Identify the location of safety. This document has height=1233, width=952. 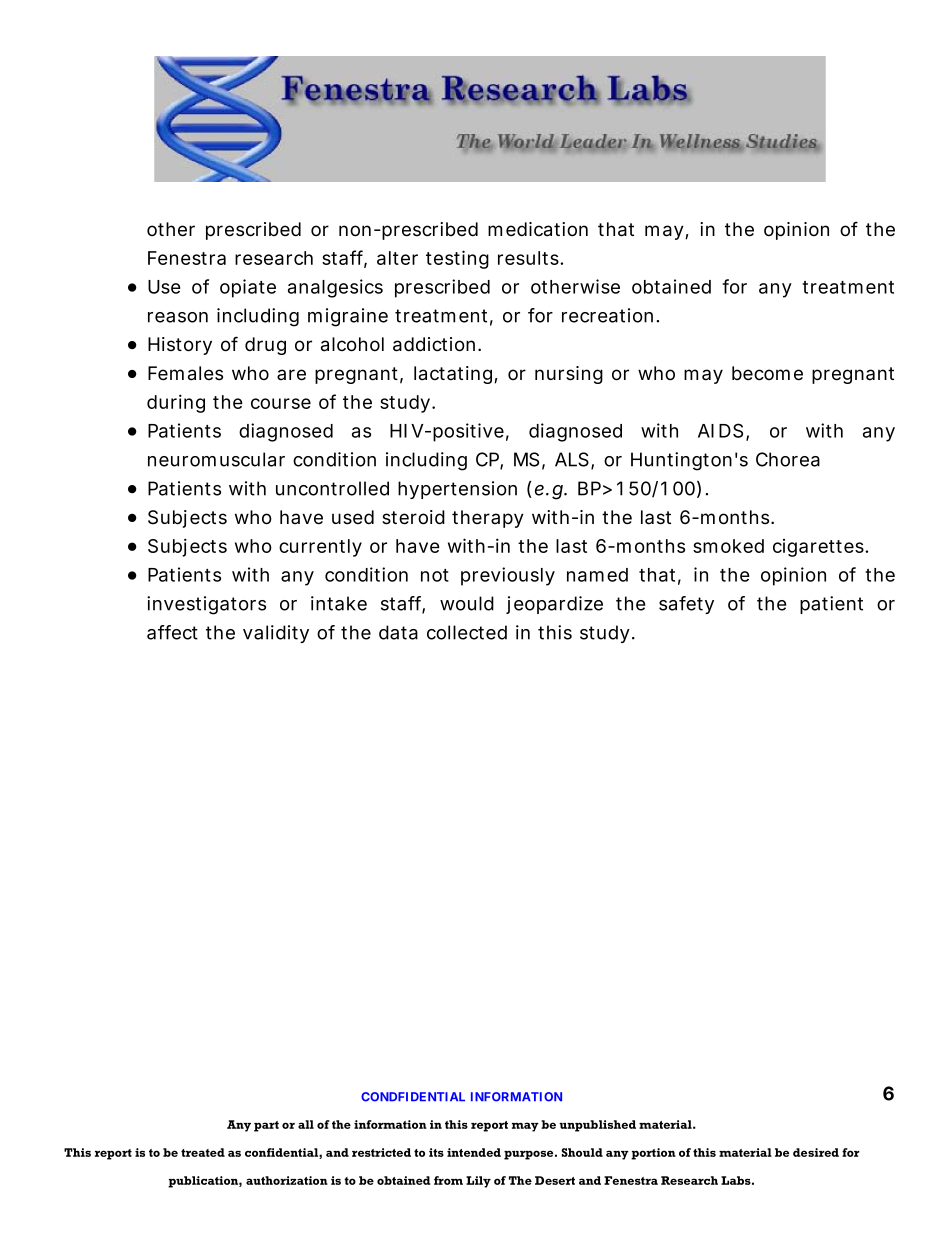
(686, 605).
